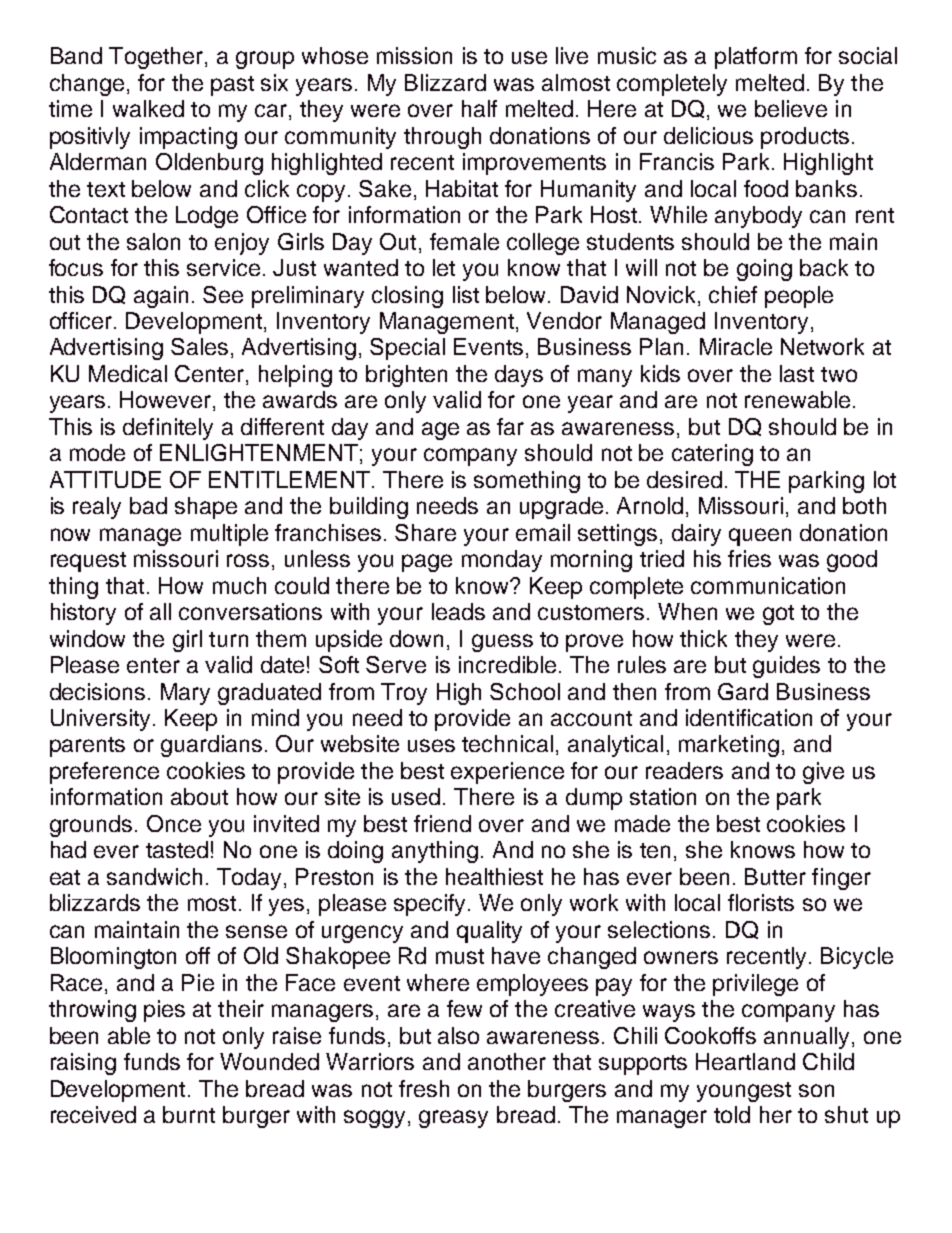 The width and height of the image is (952, 1233). I want to click on burnt, so click(189, 1114).
